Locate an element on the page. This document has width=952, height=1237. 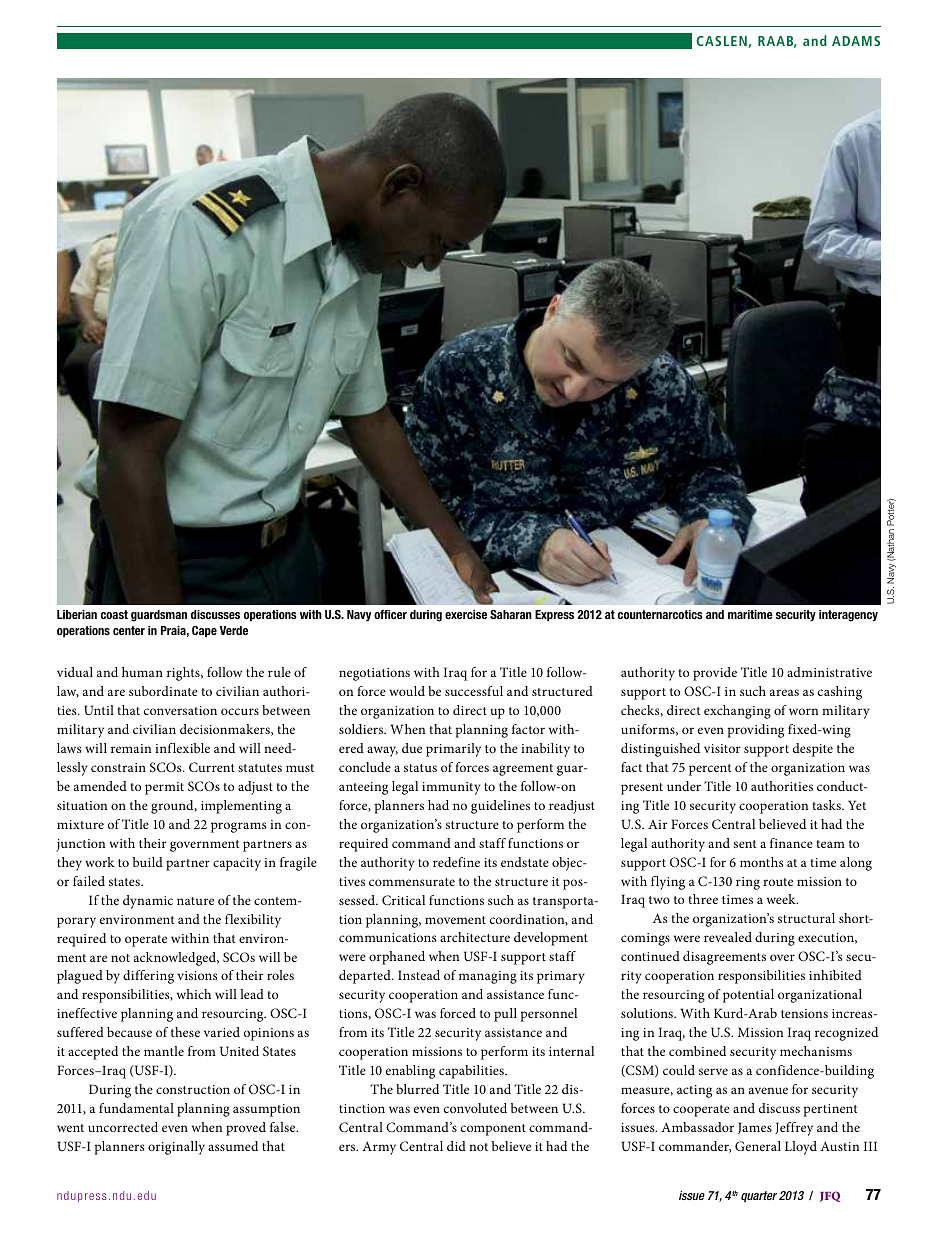
administrative is located at coordinates (829, 672).
